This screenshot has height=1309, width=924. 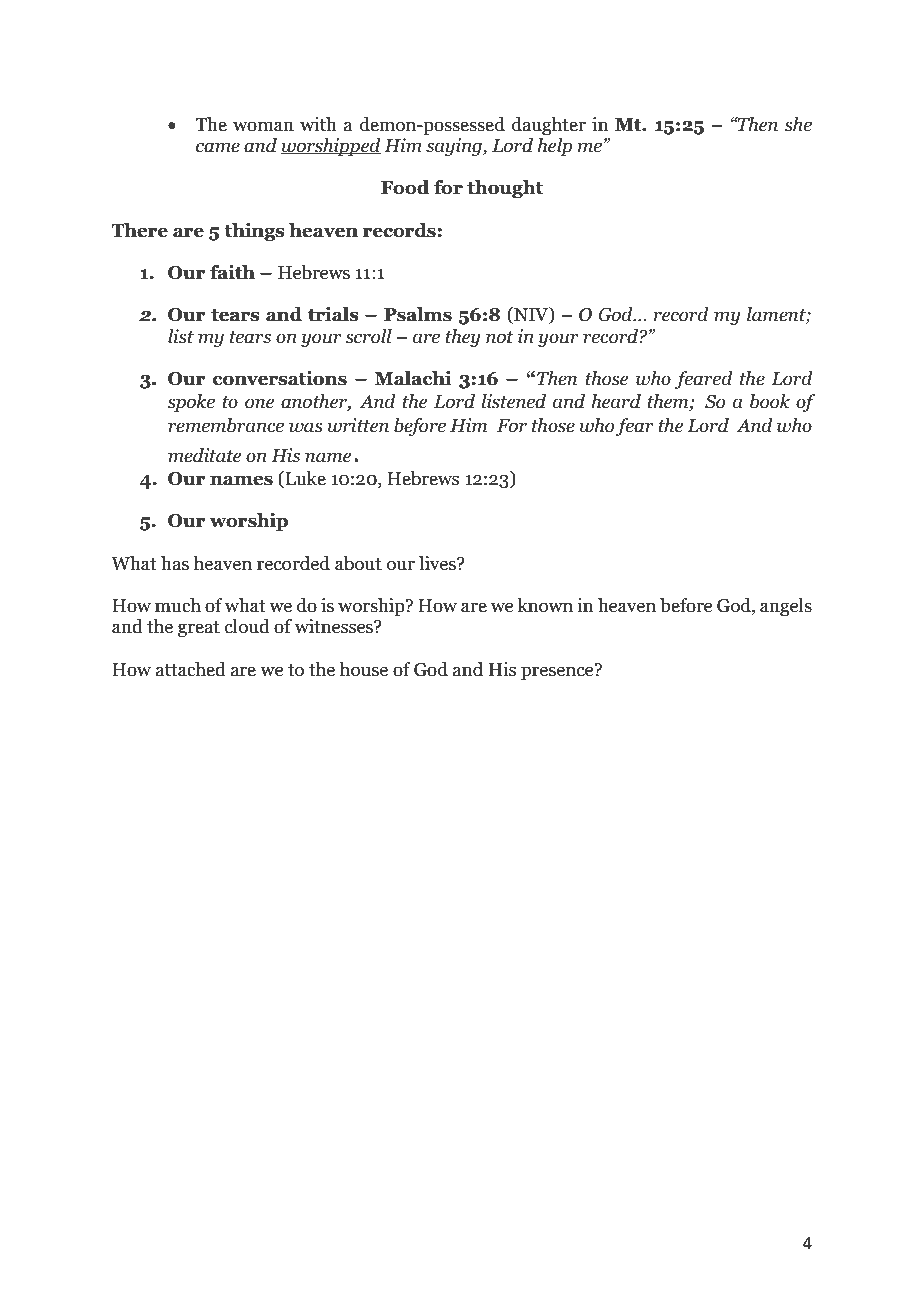 What do you see at coordinates (304, 479) in the screenshot?
I see `Luke` at bounding box center [304, 479].
